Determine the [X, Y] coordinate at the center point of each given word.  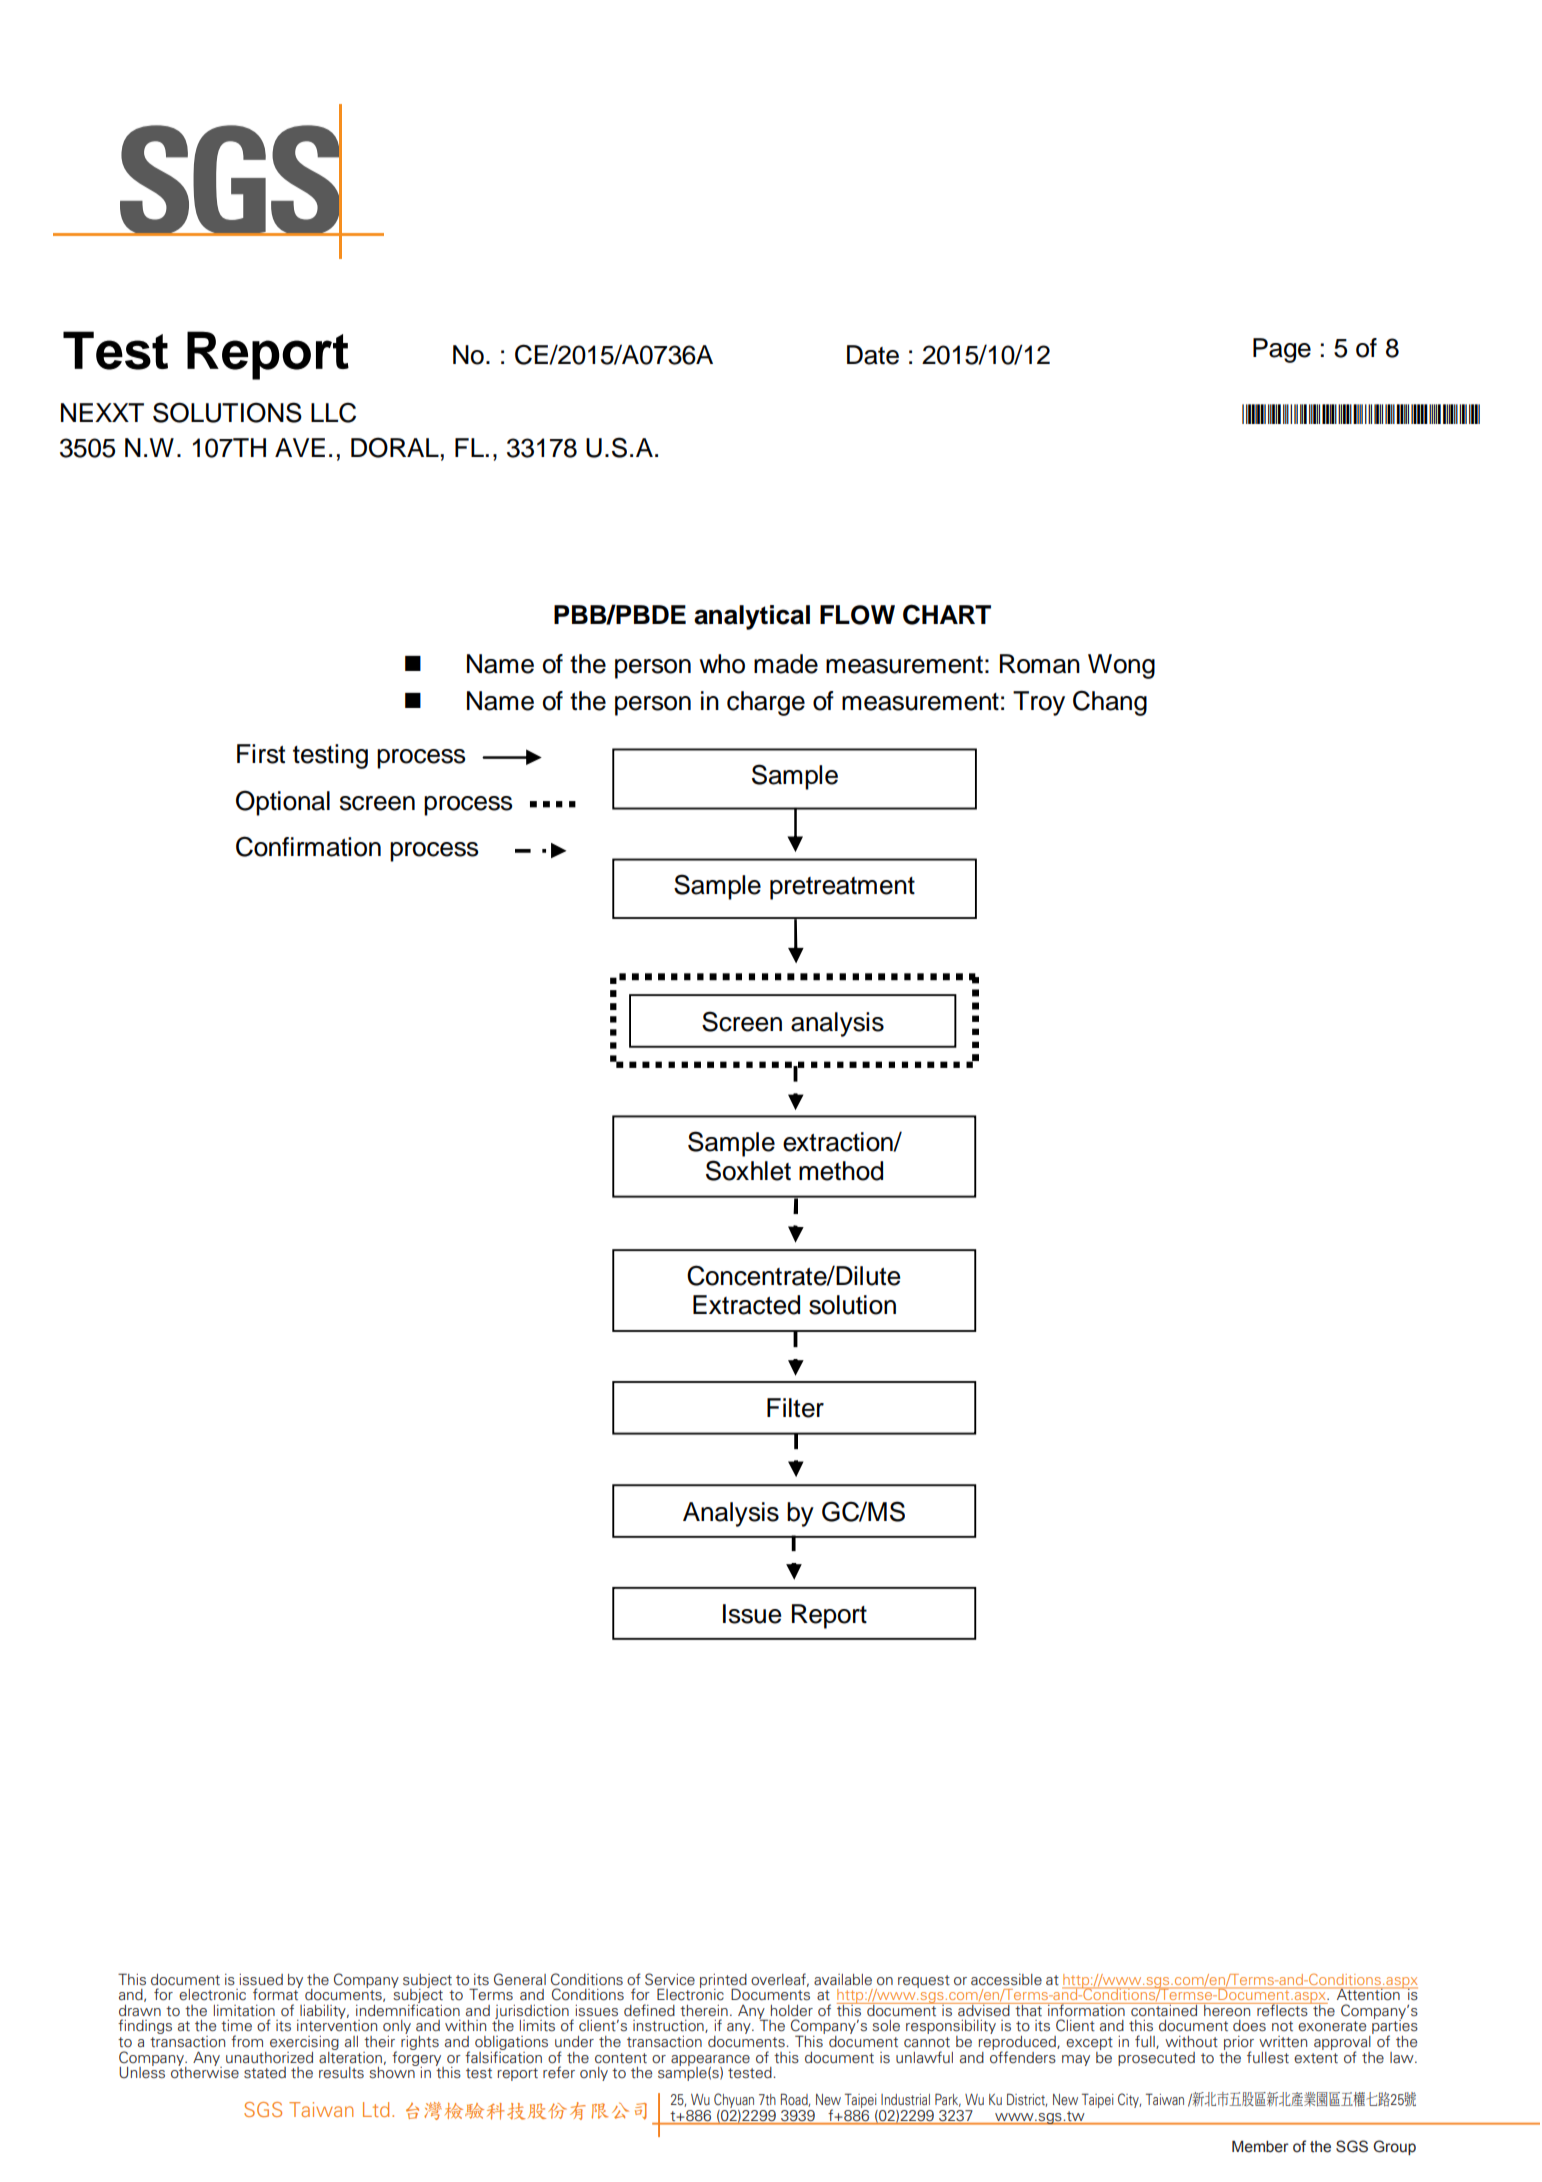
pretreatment [842, 888]
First [261, 754]
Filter [795, 1408]
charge [766, 703]
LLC [333, 412]
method [841, 1171]
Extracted [746, 1305]
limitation [244, 2011]
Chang [1110, 703]
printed [723, 1982]
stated [265, 2073]
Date [873, 355]
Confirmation [308, 846]
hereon [1227, 2010]
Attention [1368, 1994]
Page [1282, 350]
